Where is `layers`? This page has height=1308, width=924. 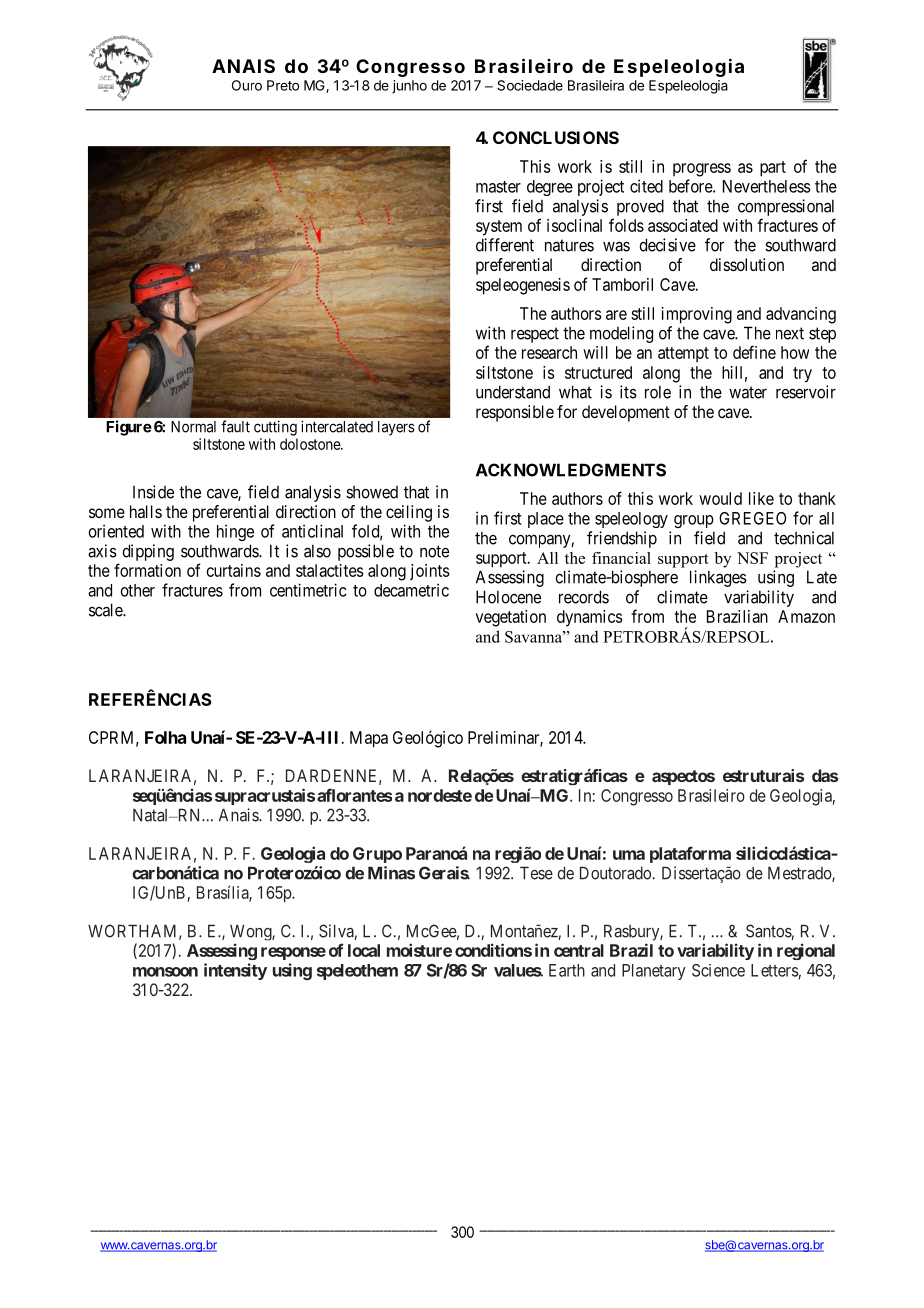
layers is located at coordinates (396, 428).
